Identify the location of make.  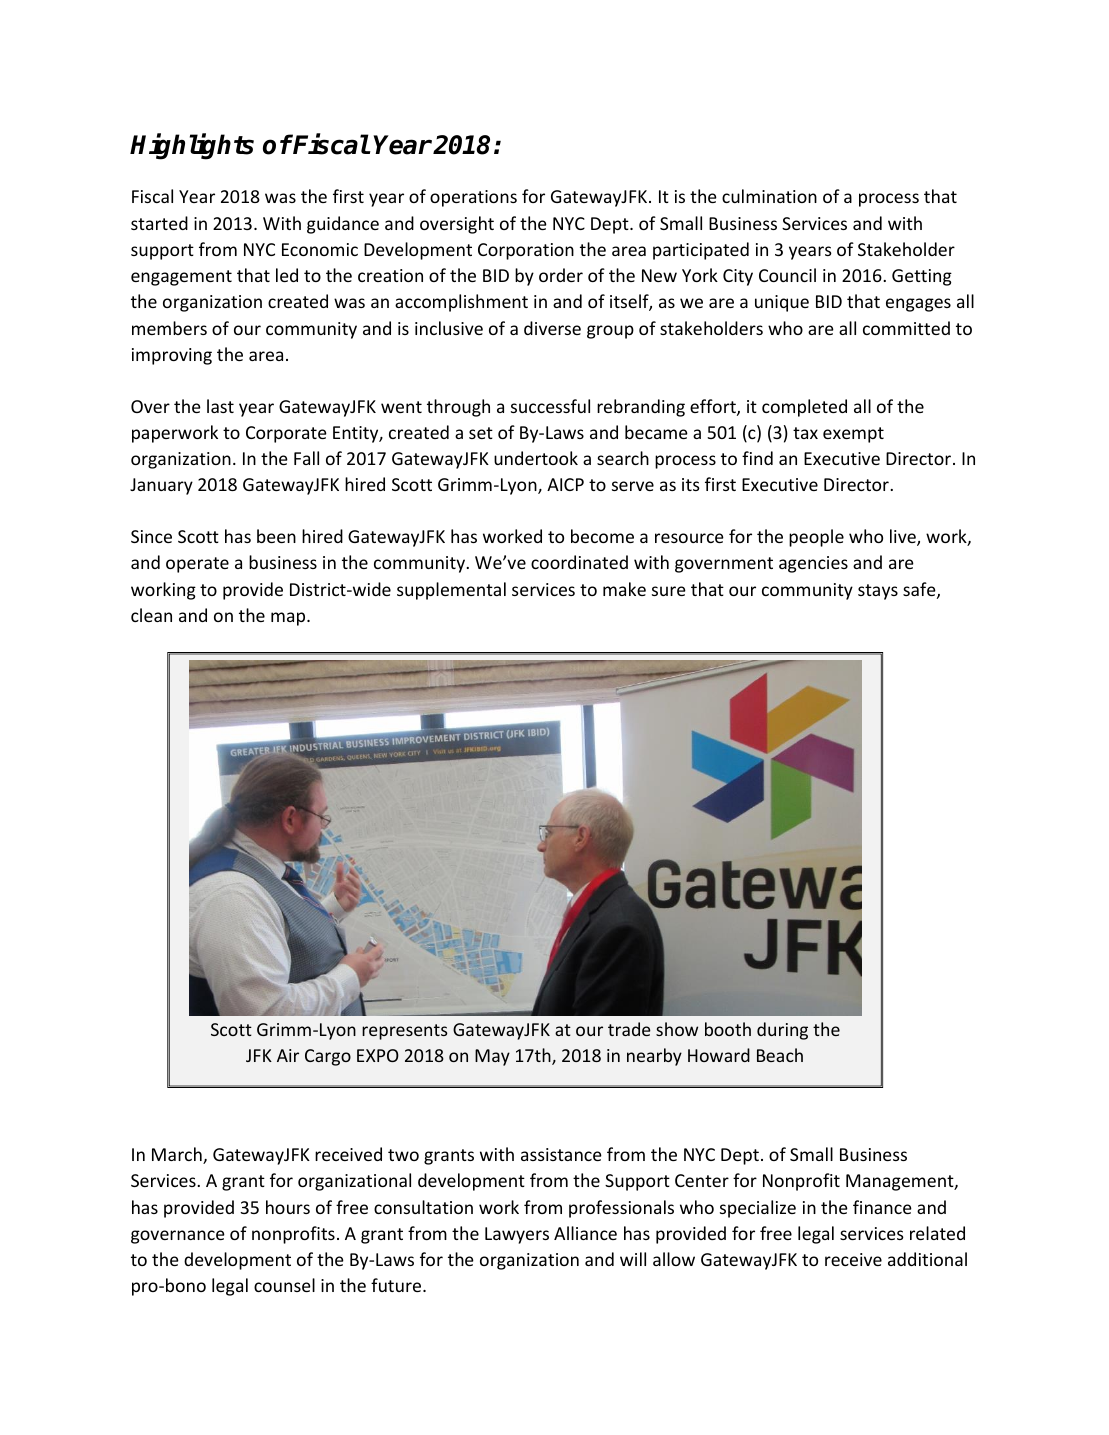
(624, 589).
